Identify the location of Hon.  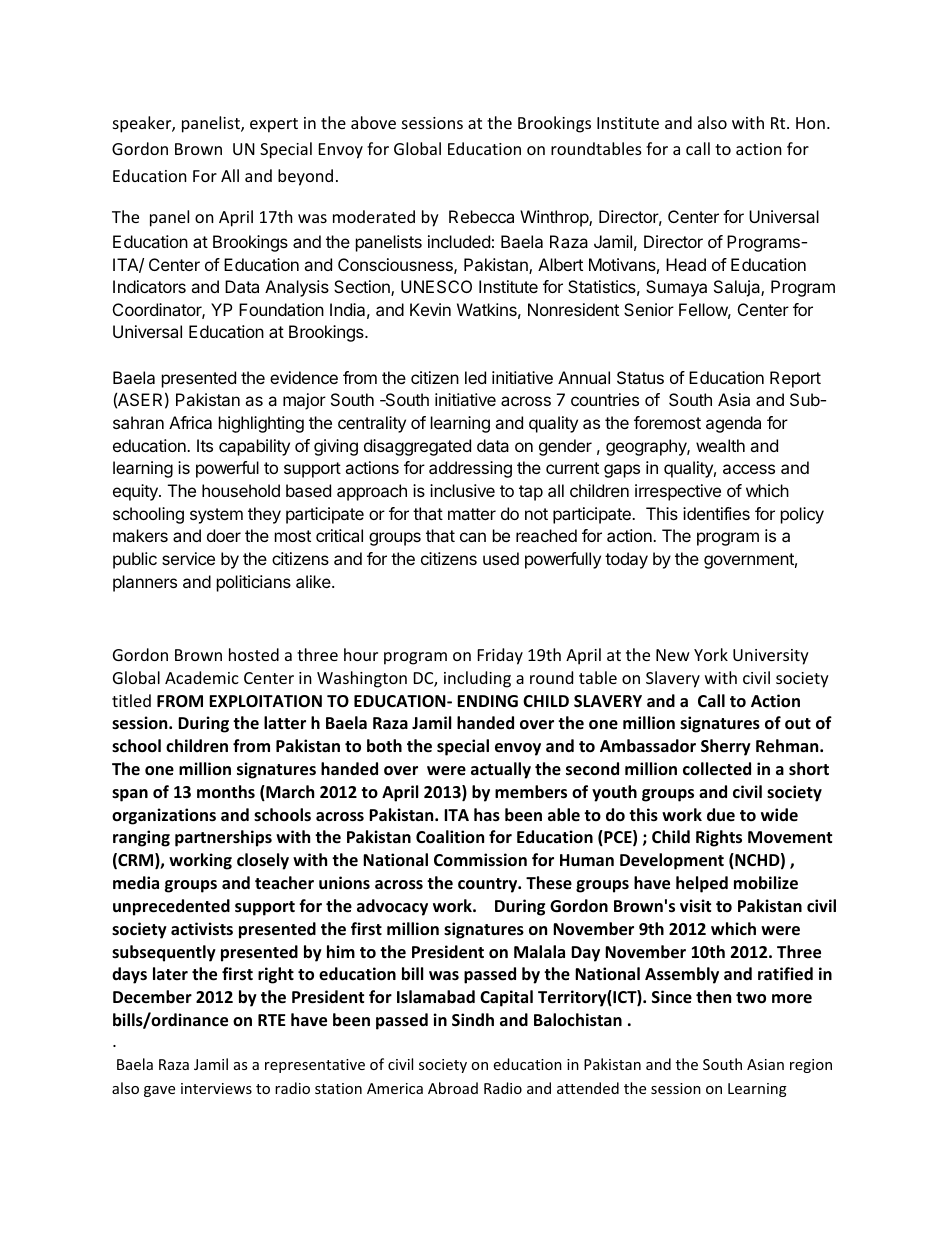
(810, 123).
